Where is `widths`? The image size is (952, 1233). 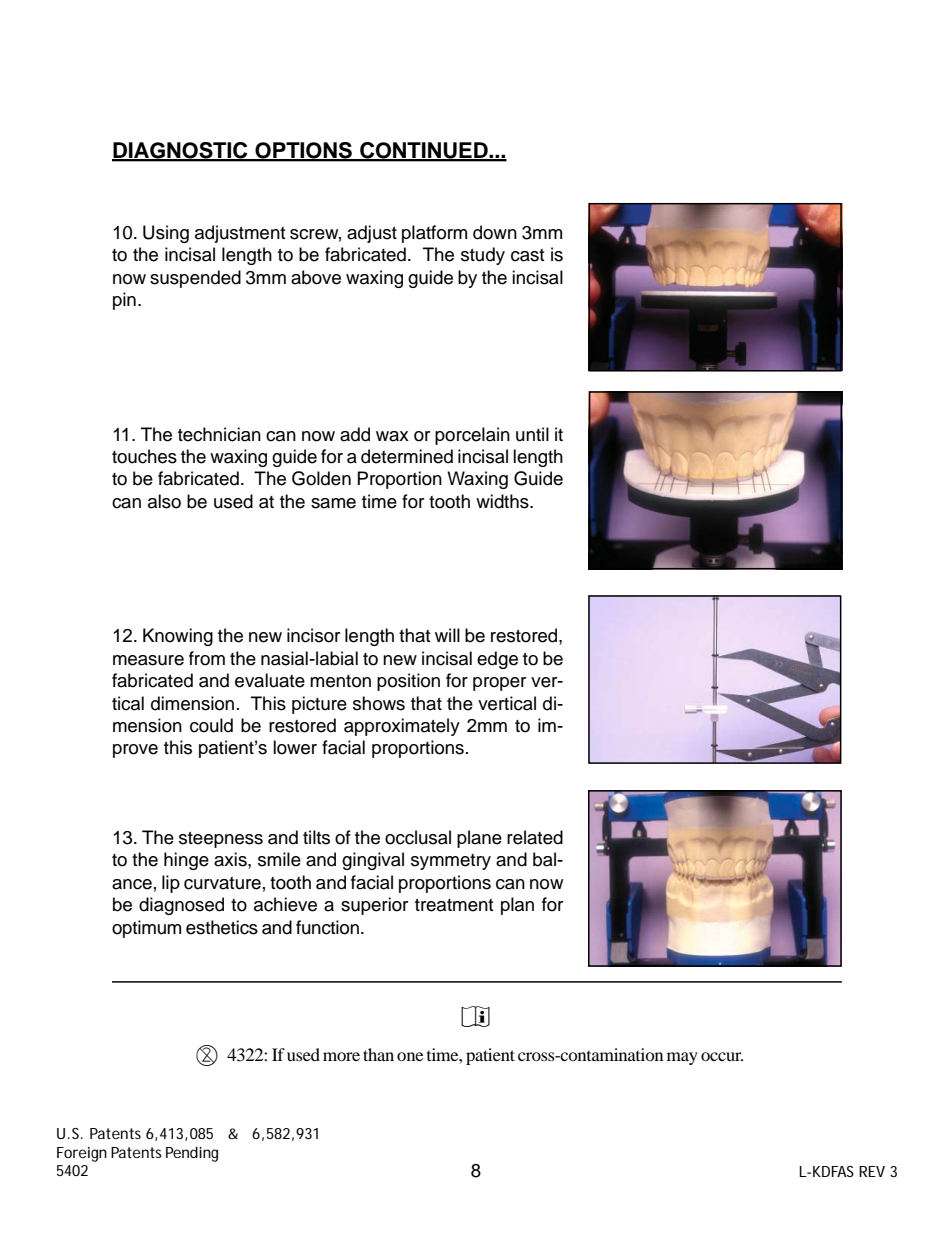
widths is located at coordinates (503, 501).
